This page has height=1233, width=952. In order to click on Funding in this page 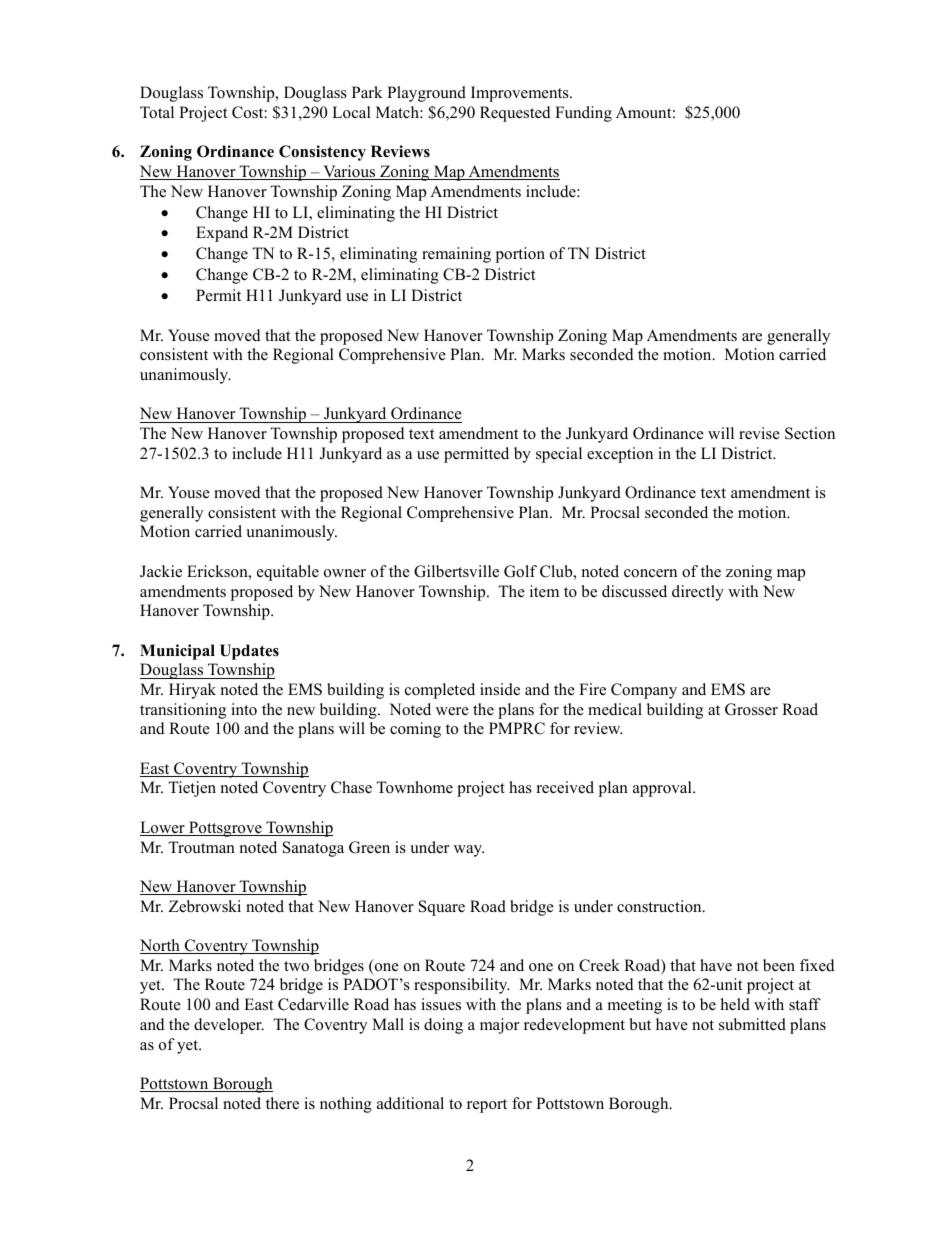, I will do `click(583, 114)`.
